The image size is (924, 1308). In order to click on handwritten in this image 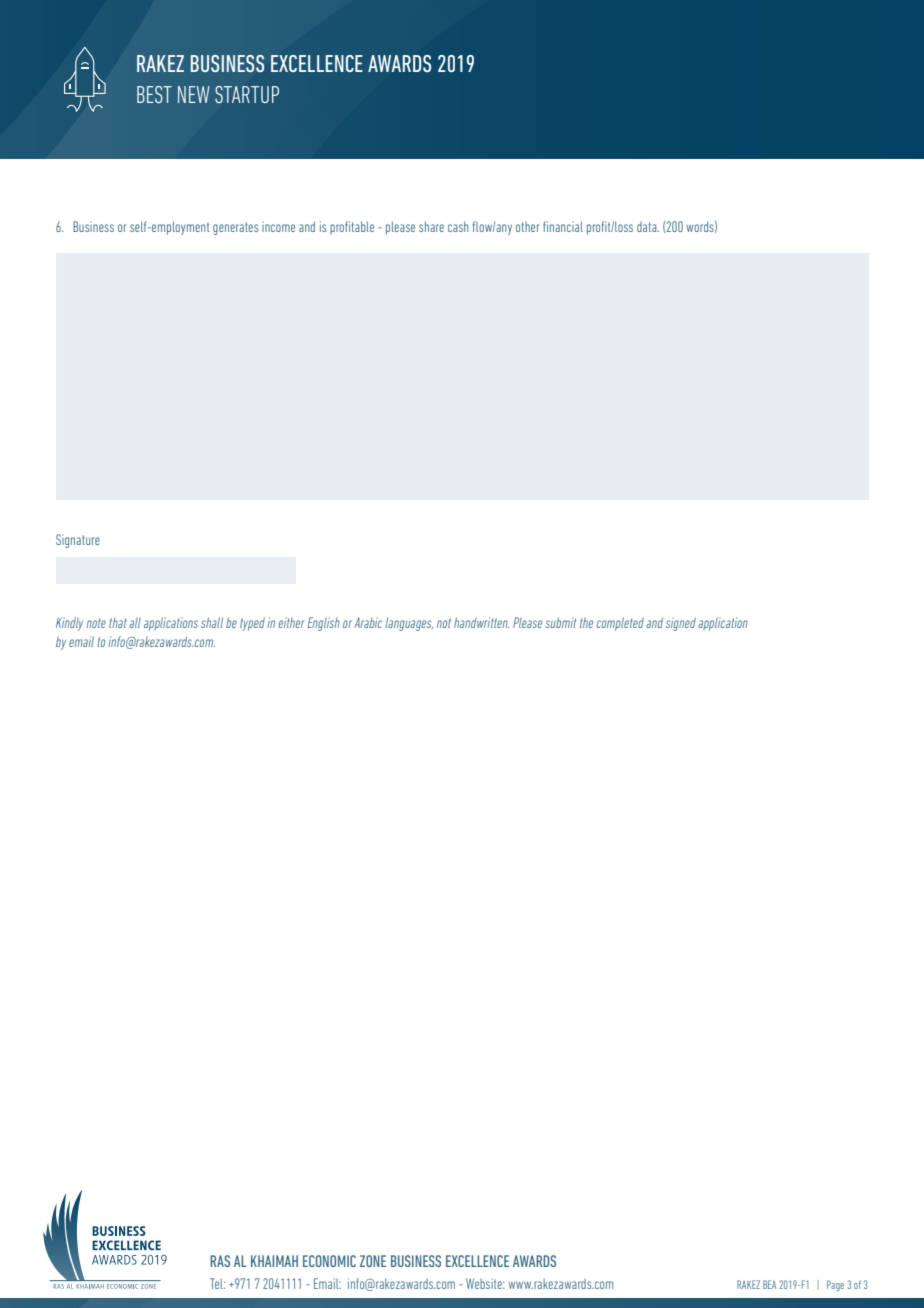, I will do `click(481, 622)`.
